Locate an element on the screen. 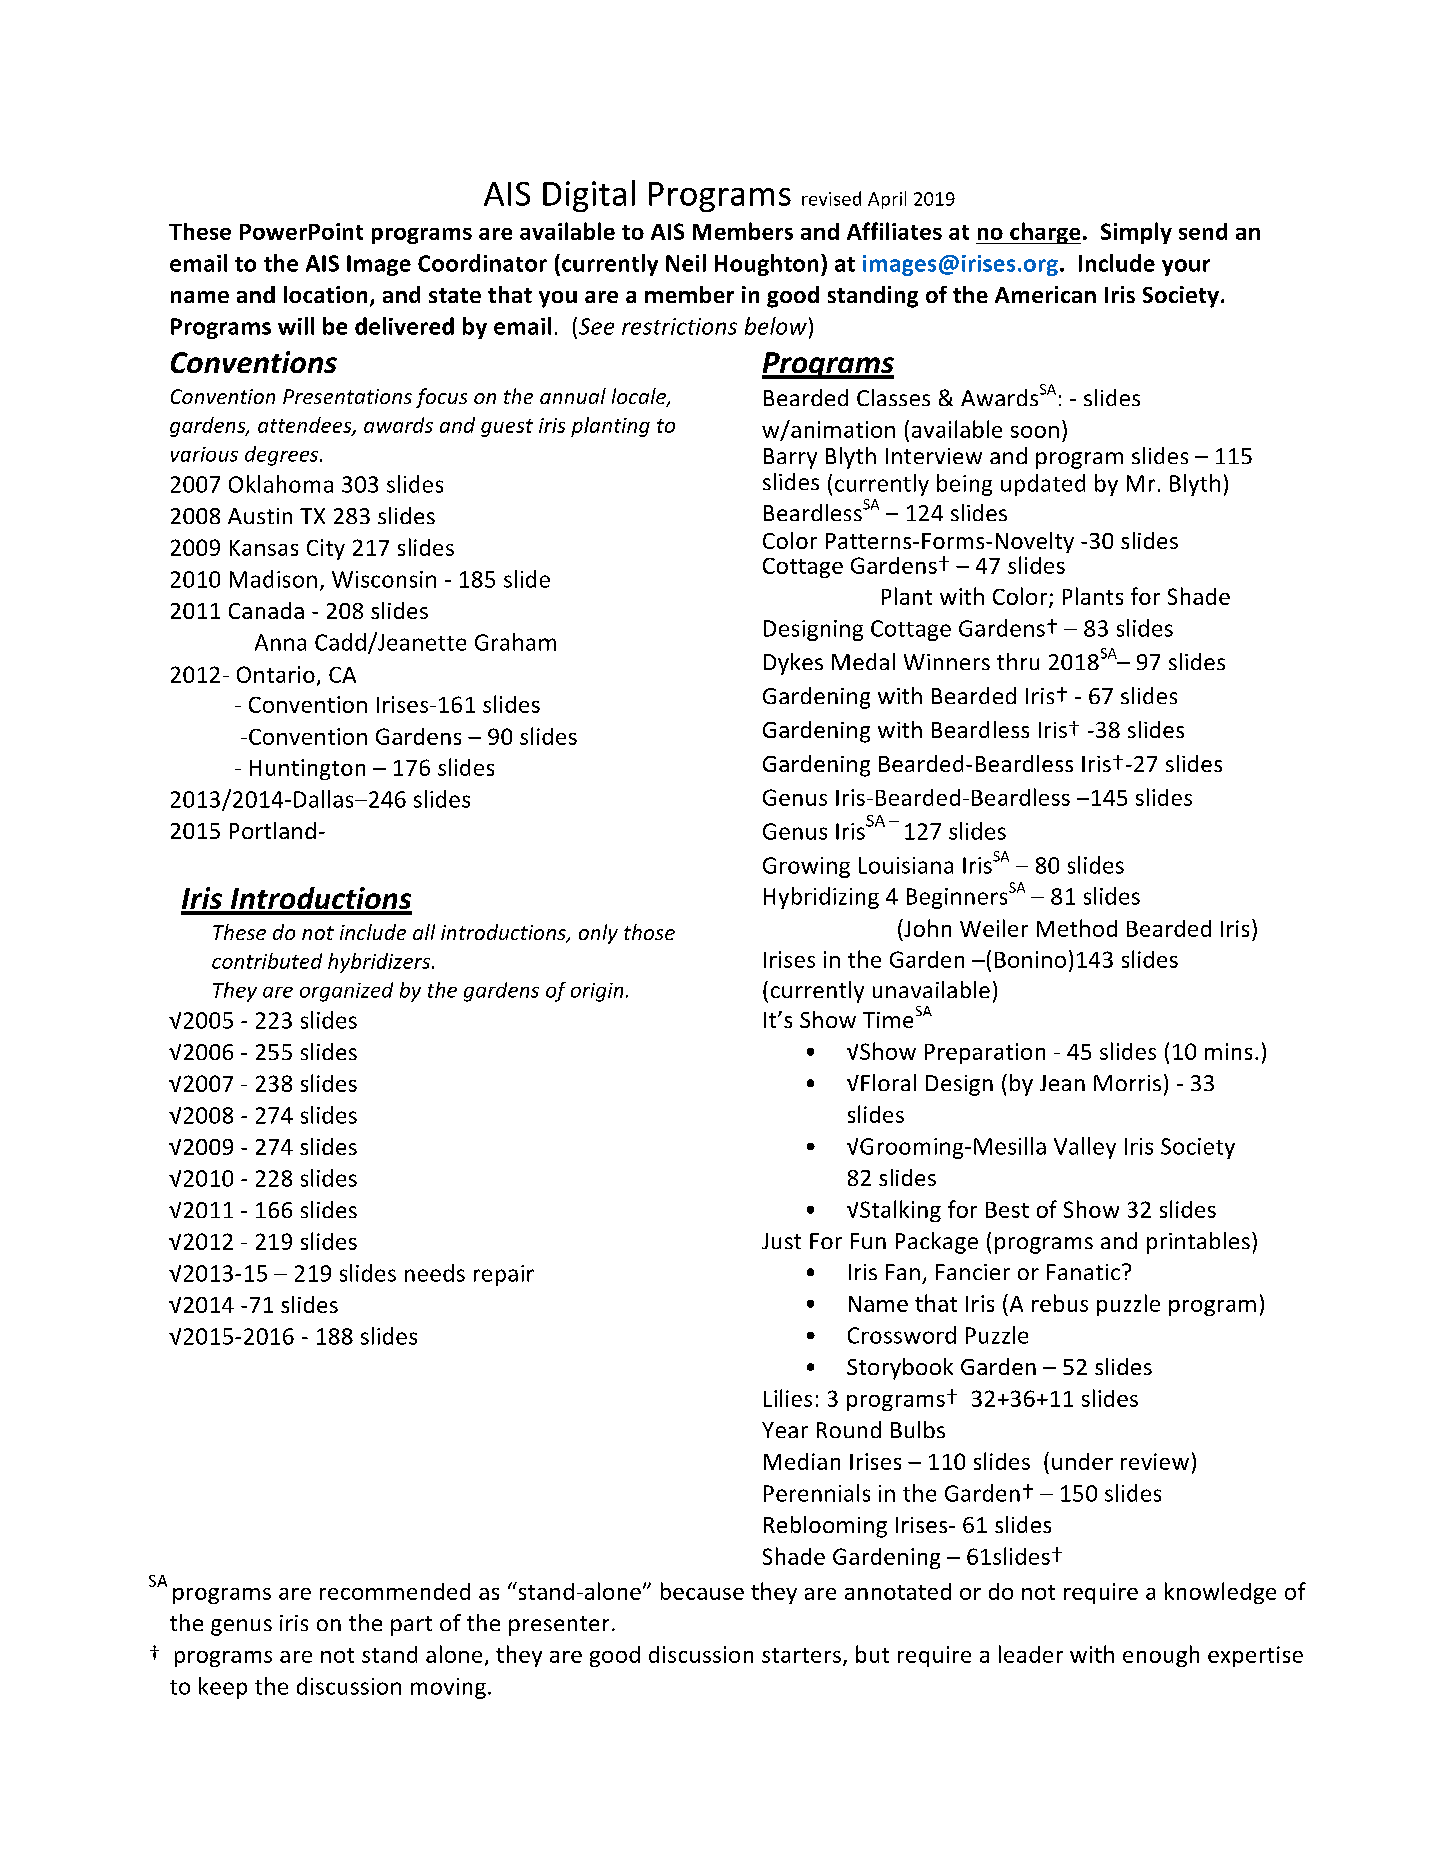 This screenshot has width=1439, height=1862. thru is located at coordinates (1018, 661).
